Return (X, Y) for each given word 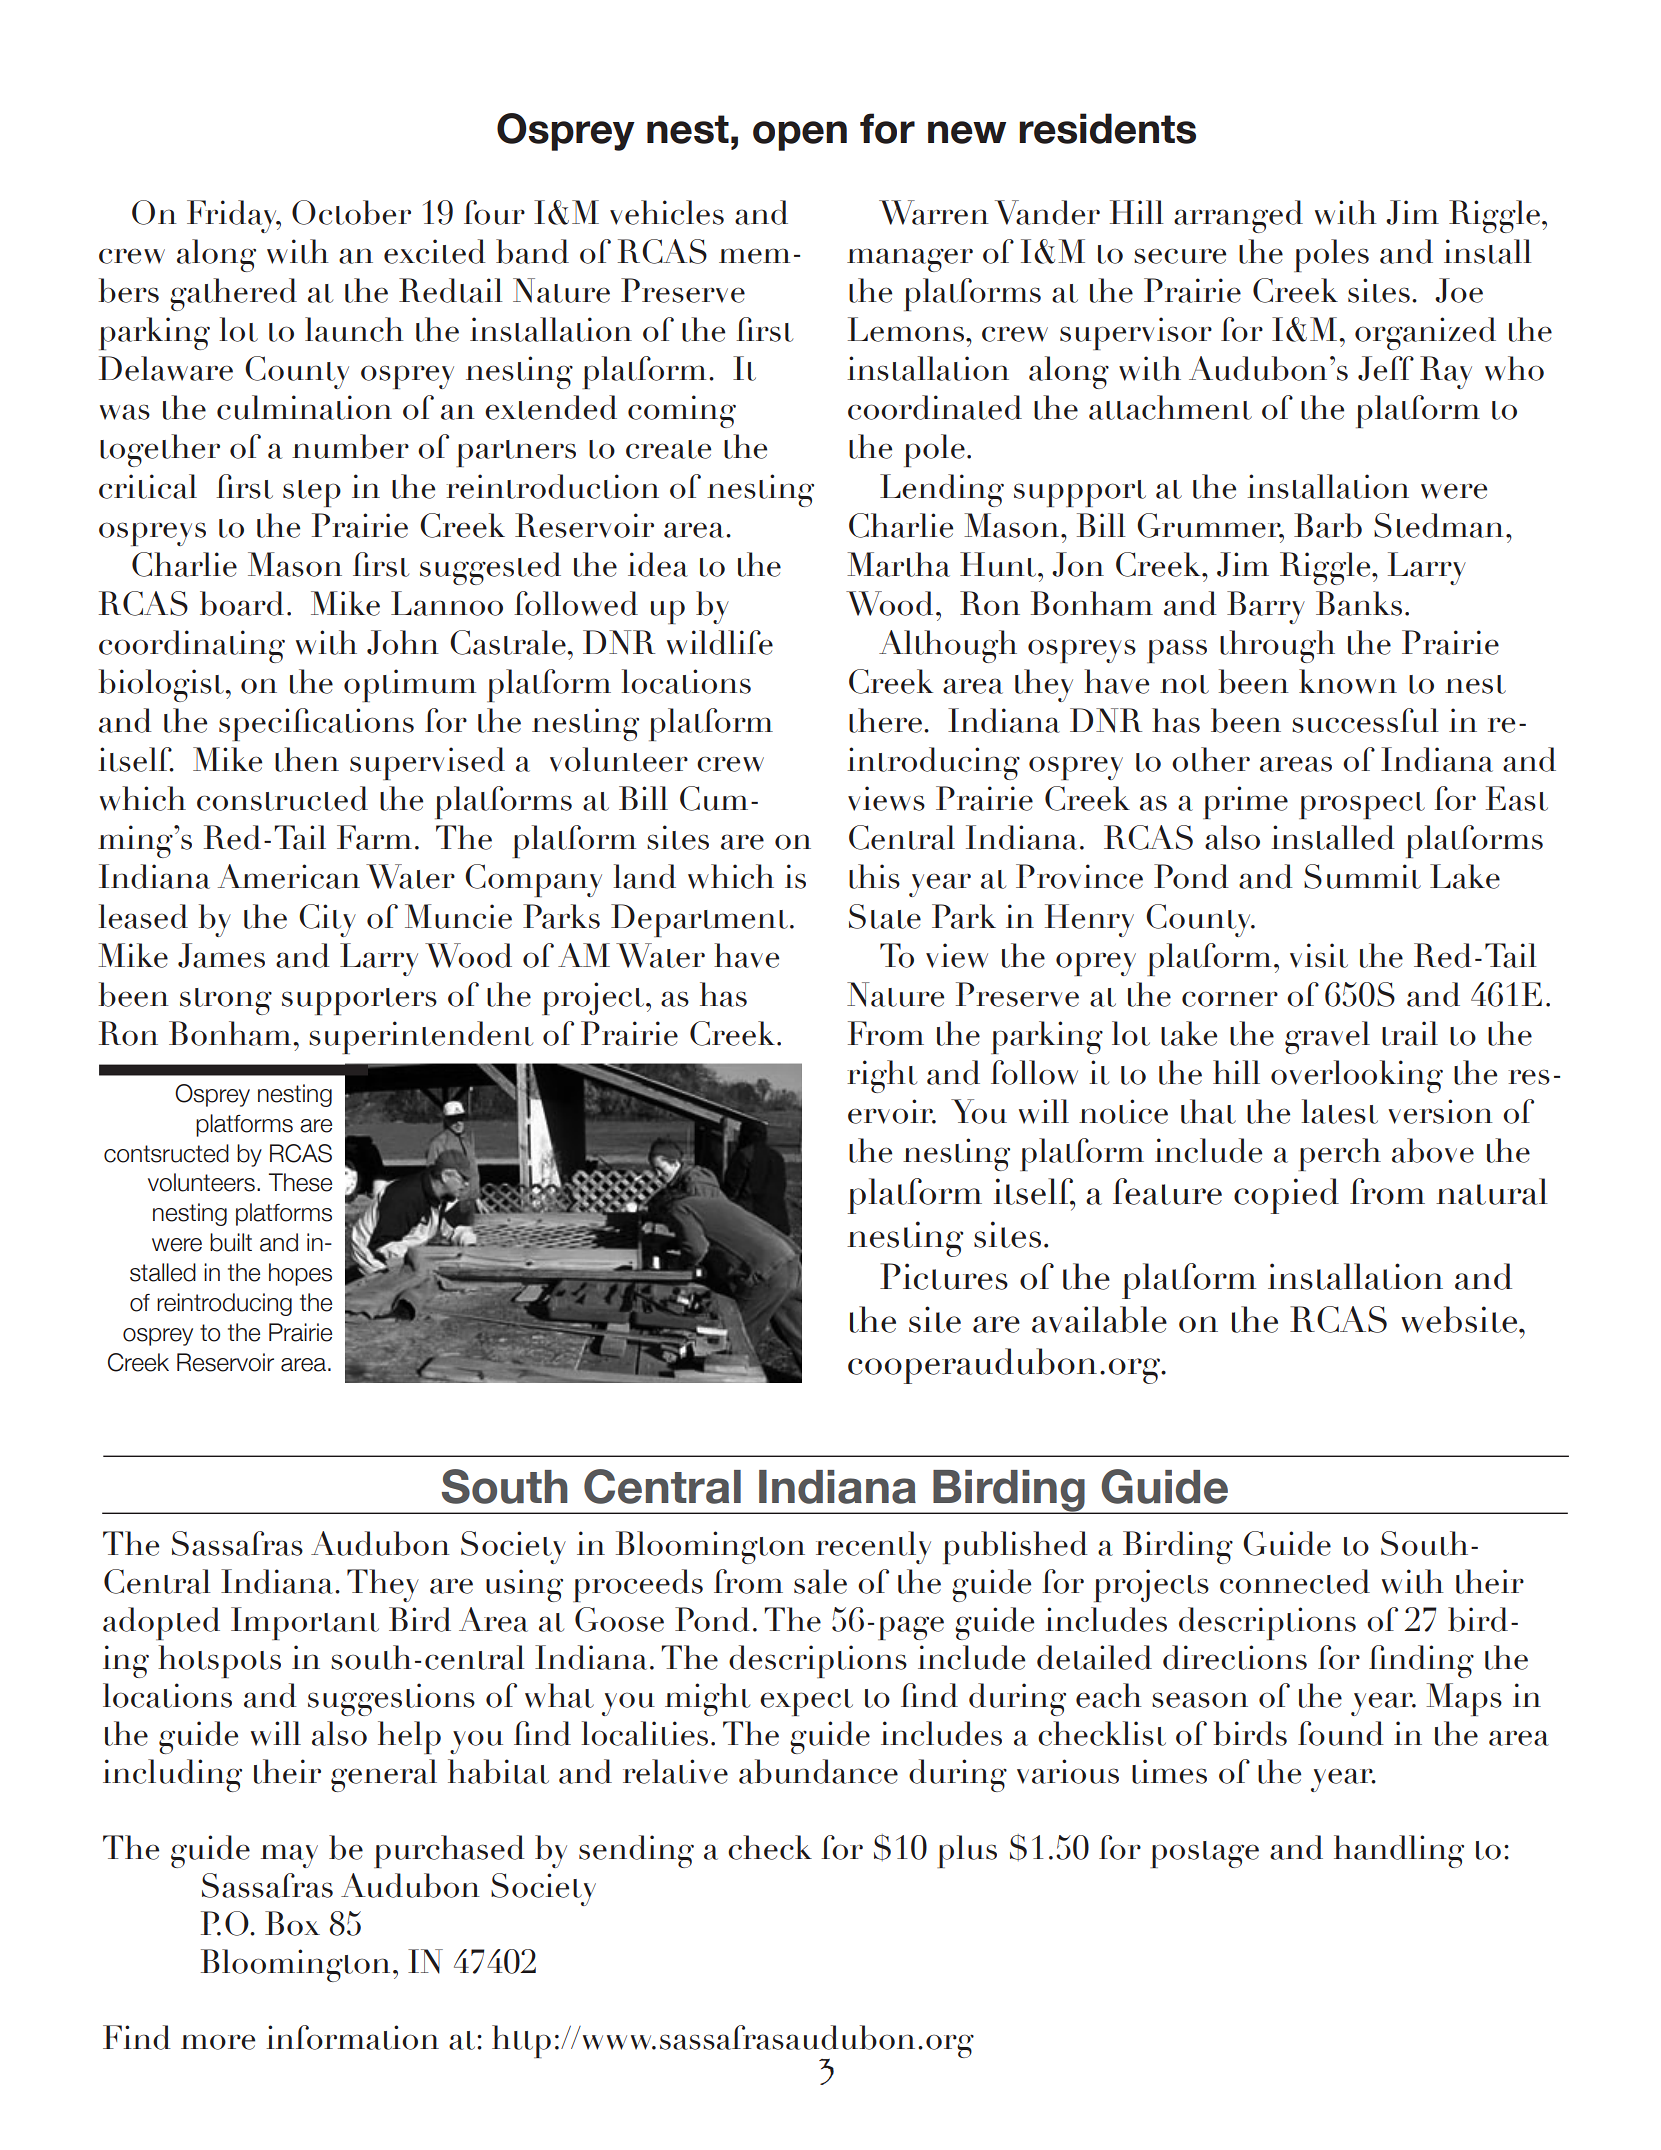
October (351, 212)
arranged (1238, 216)
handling (1399, 1851)
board (242, 603)
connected (1295, 1581)
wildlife (720, 642)
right (882, 1076)
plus (967, 1851)
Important (305, 1623)
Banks (1359, 603)
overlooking (1357, 1076)
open (800, 136)
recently (873, 1547)
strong (226, 1001)
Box (292, 1923)
